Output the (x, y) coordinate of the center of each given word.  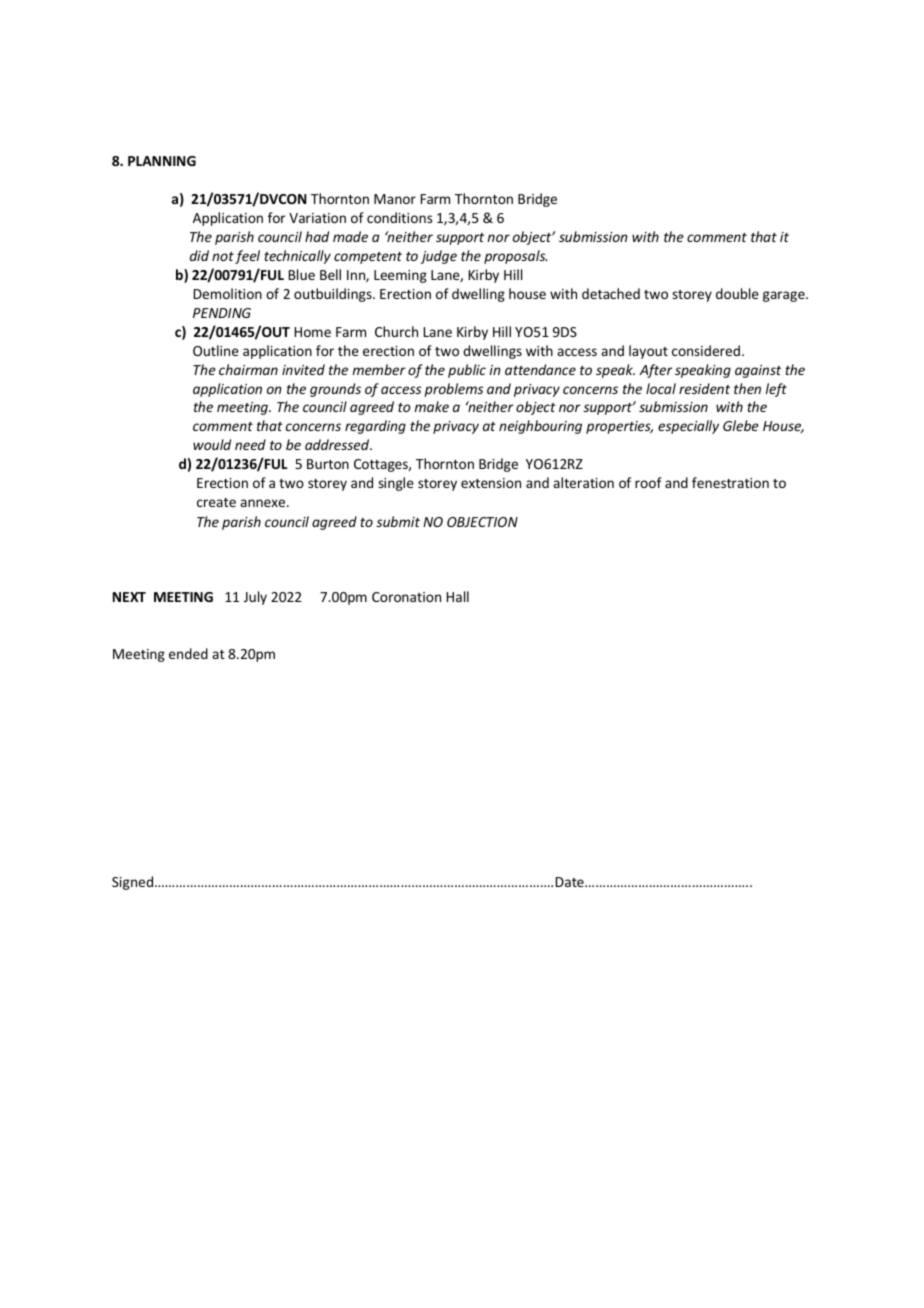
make (432, 406)
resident (704, 388)
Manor (395, 199)
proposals (515, 257)
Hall (458, 596)
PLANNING (162, 161)
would (212, 444)
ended (188, 653)
